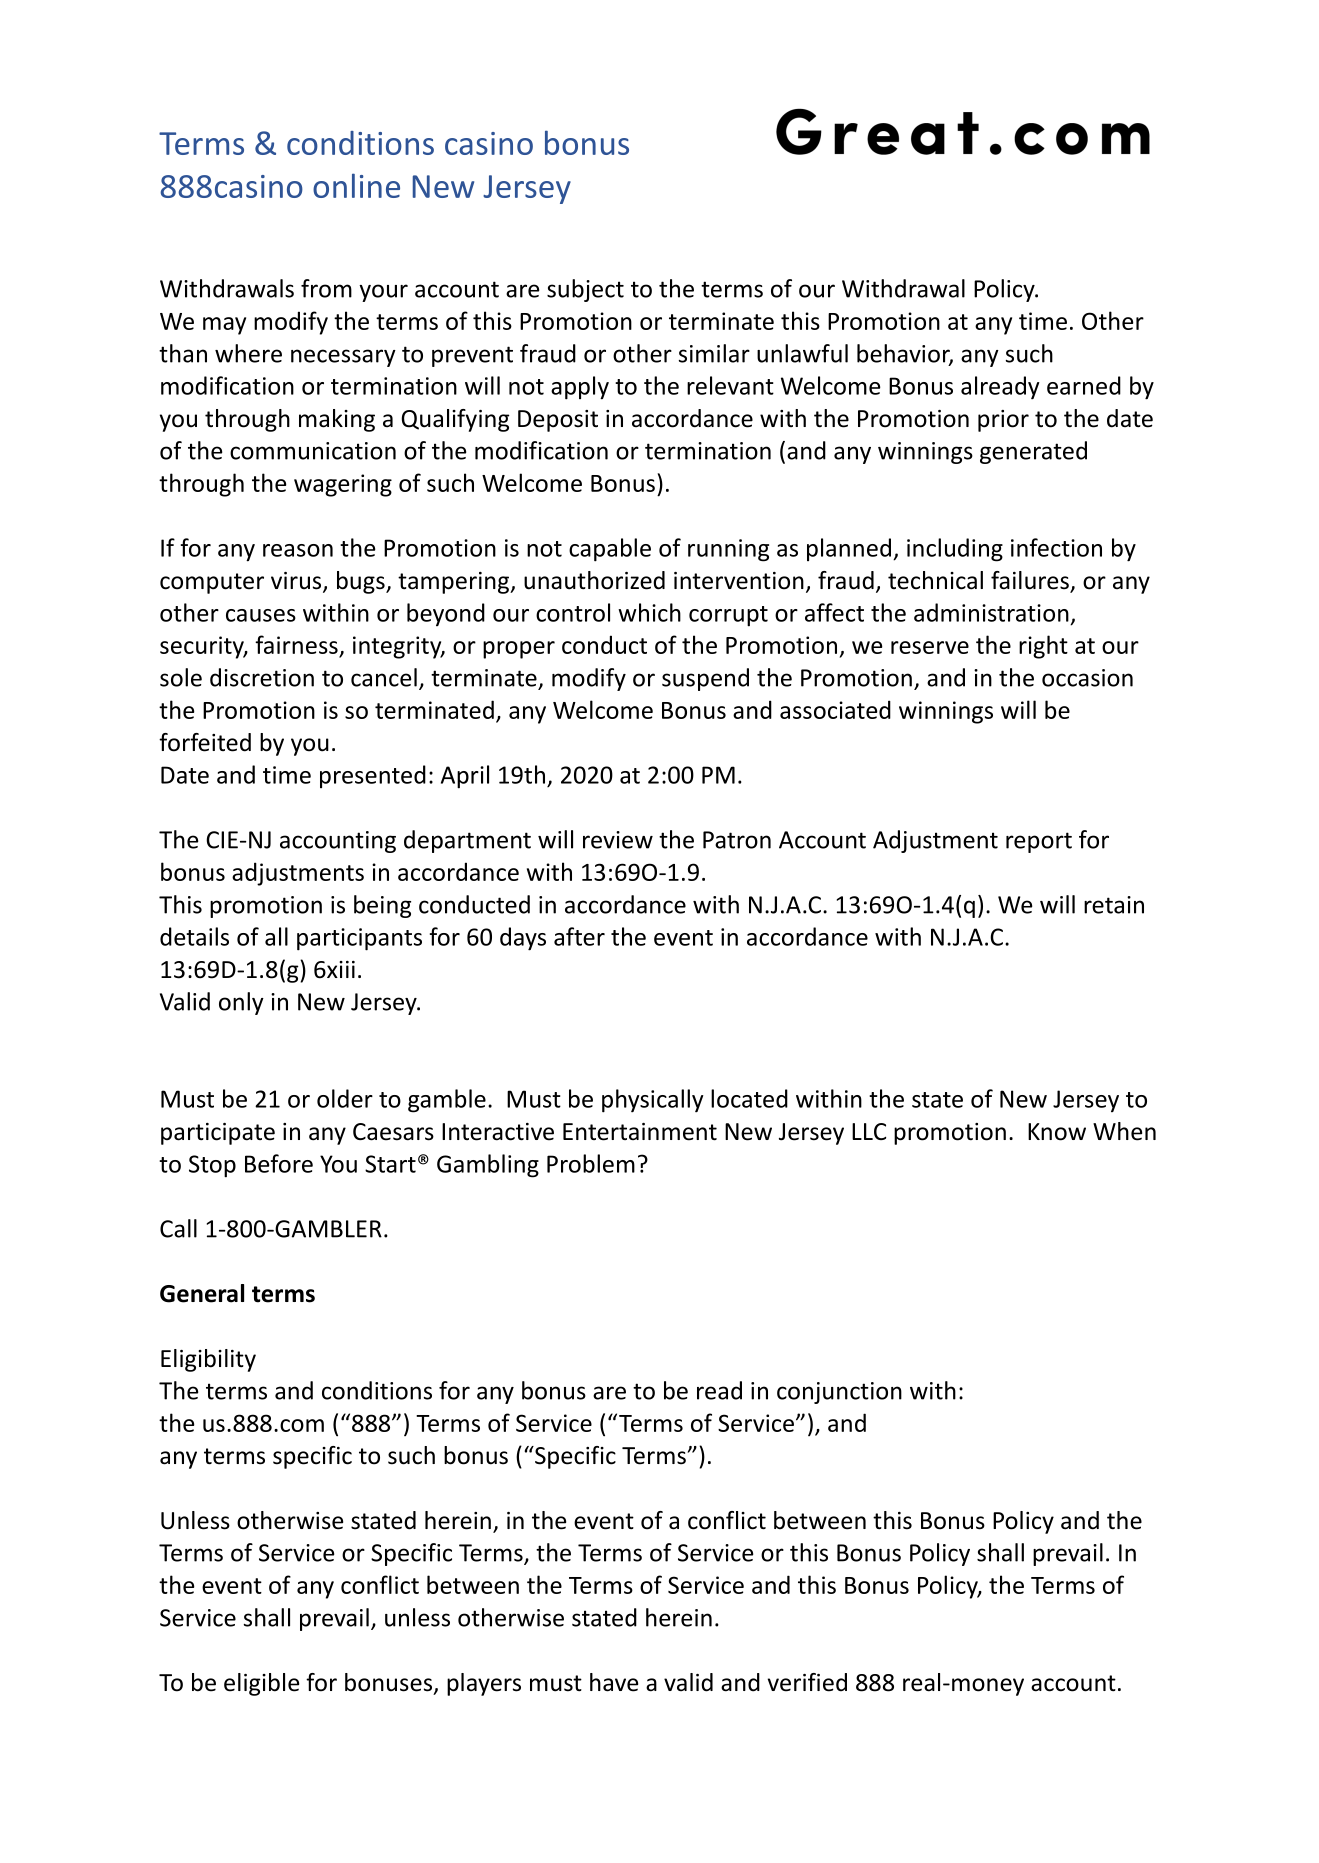 This document has width=1319, height=1863. Describe the element at coordinates (649, 612) in the document. I see `which` at that location.
